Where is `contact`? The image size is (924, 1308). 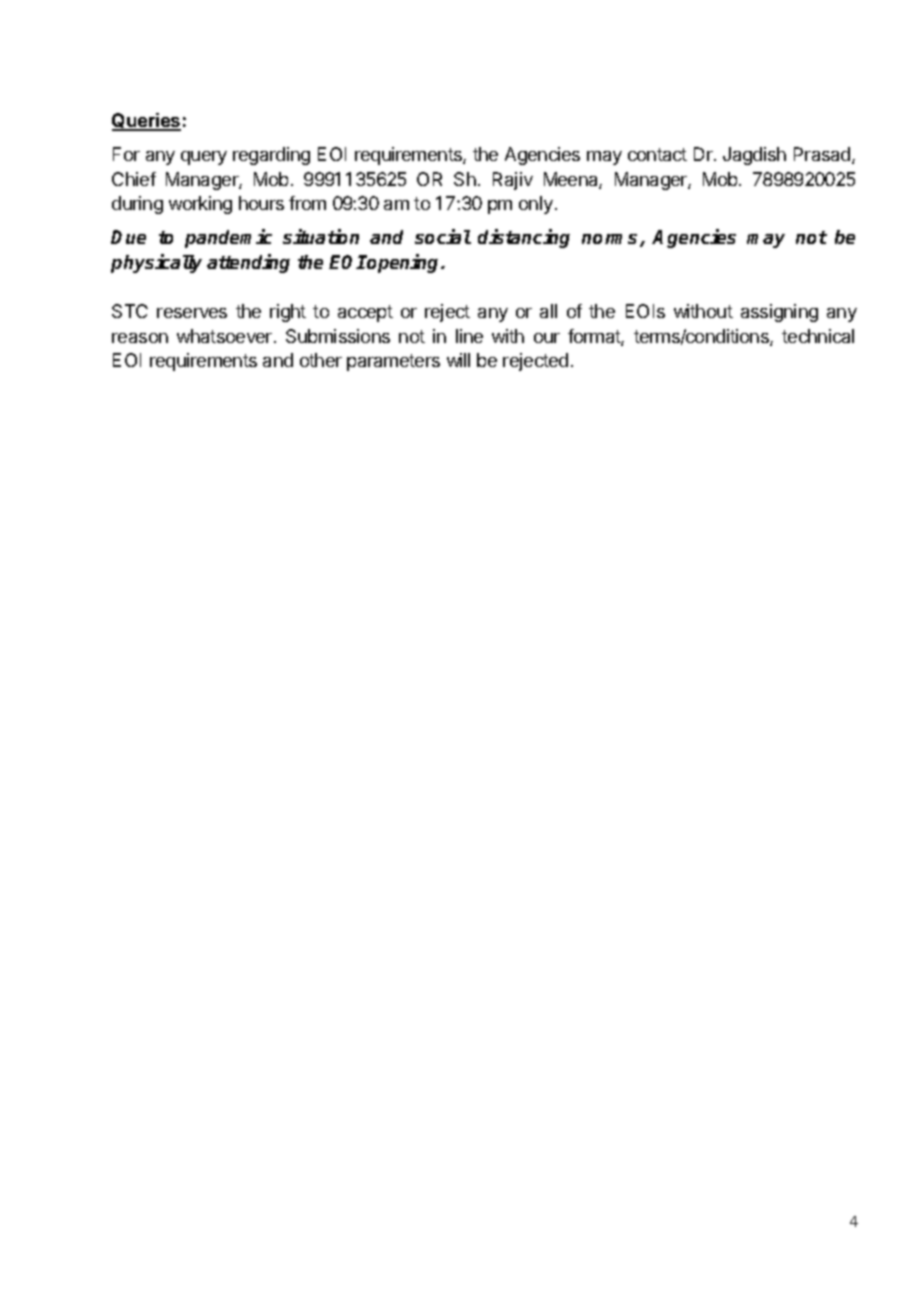 contact is located at coordinates (657, 154).
